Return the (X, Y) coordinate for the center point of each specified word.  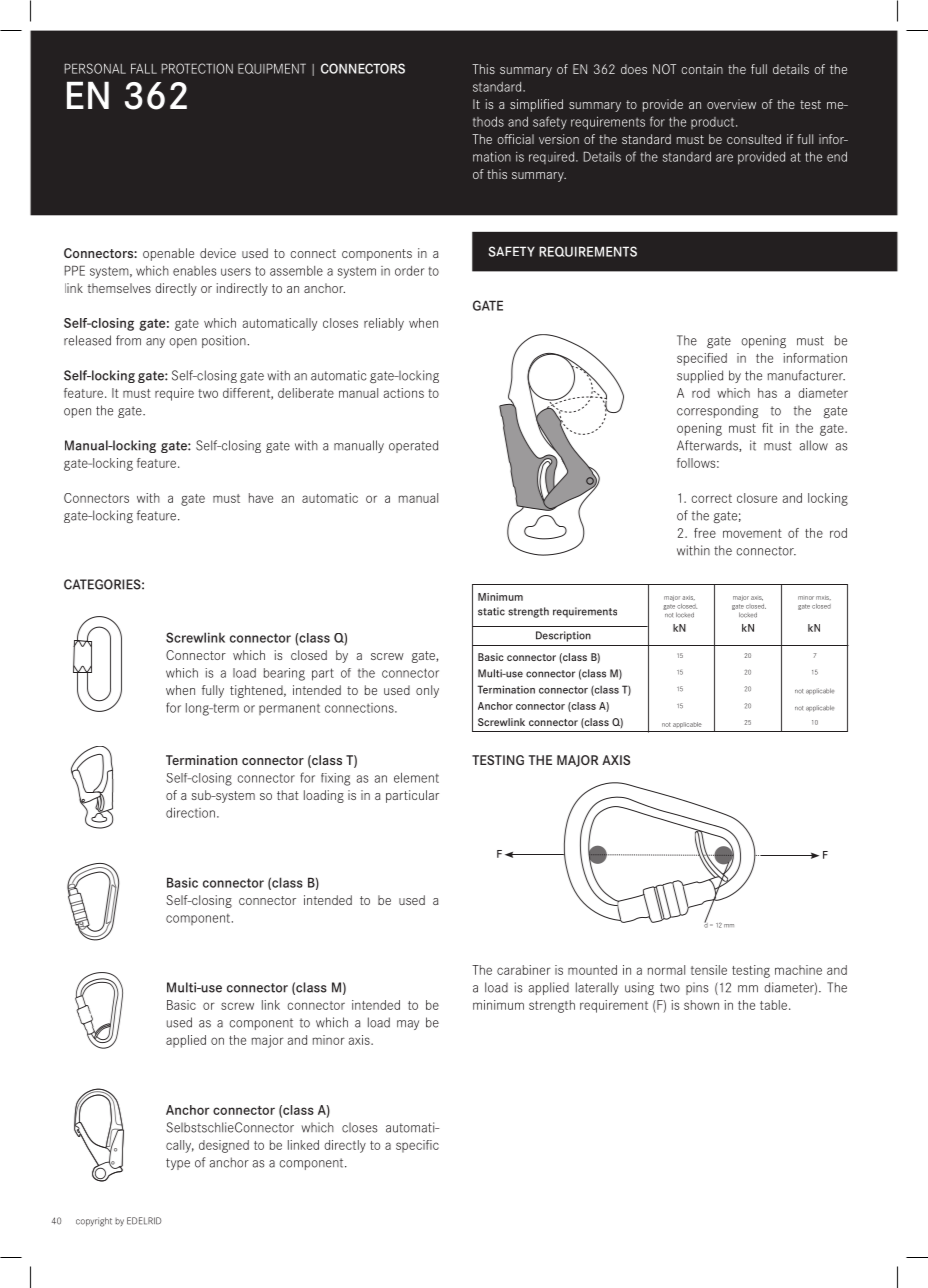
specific (417, 1146)
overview (731, 104)
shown (701, 1005)
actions (404, 393)
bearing (284, 674)
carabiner (524, 970)
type (178, 1164)
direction (190, 812)
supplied (700, 376)
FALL (144, 68)
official (515, 139)
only (427, 691)
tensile (709, 970)
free (705, 533)
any (155, 343)
